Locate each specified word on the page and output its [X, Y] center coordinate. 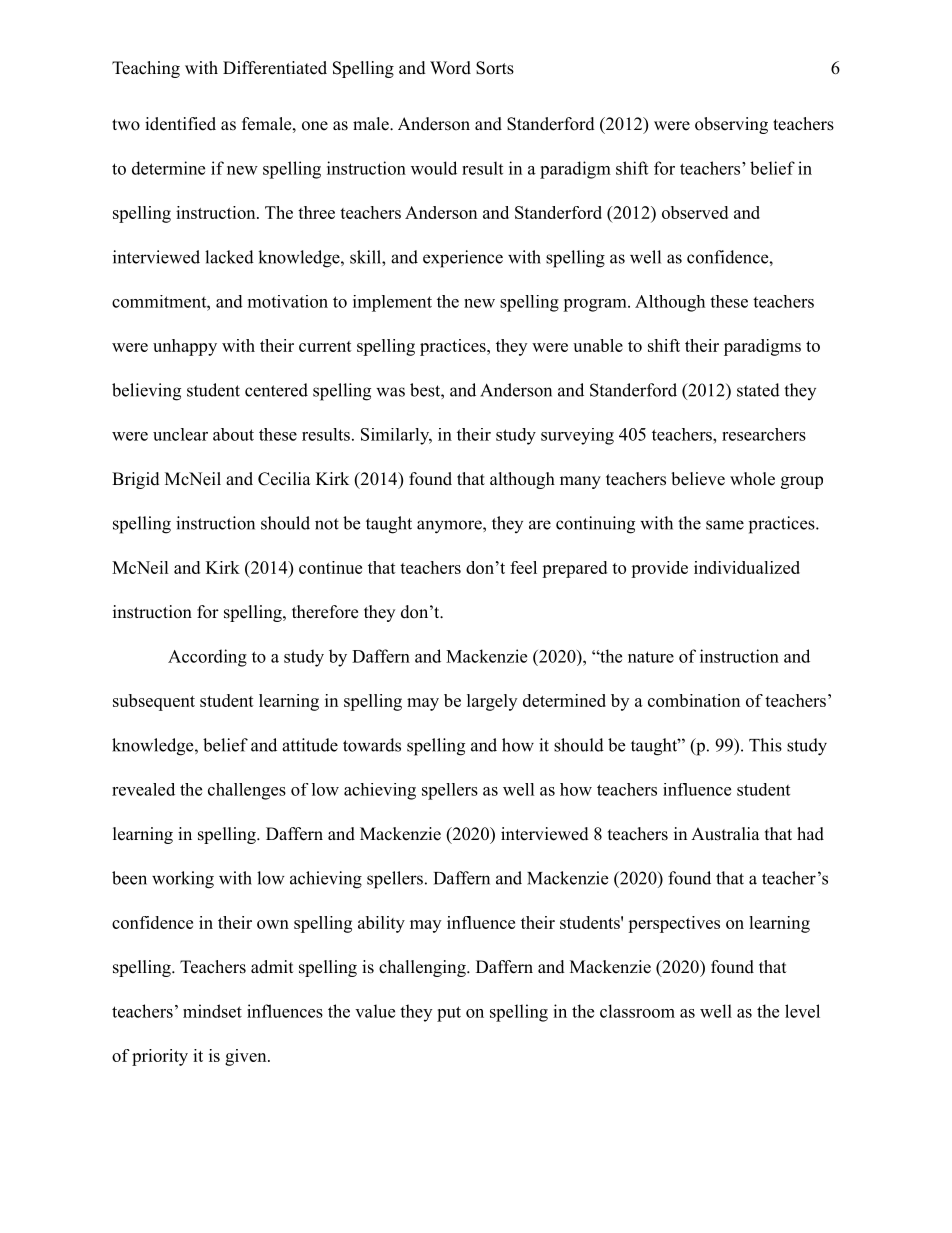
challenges [247, 791]
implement [392, 303]
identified [180, 124]
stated [758, 390]
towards [372, 745]
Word [450, 68]
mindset [212, 1011]
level [802, 1011]
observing [731, 125]
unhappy [185, 347]
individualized [747, 567]
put [449, 1014]
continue [330, 567]
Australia [725, 834]
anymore [450, 527]
